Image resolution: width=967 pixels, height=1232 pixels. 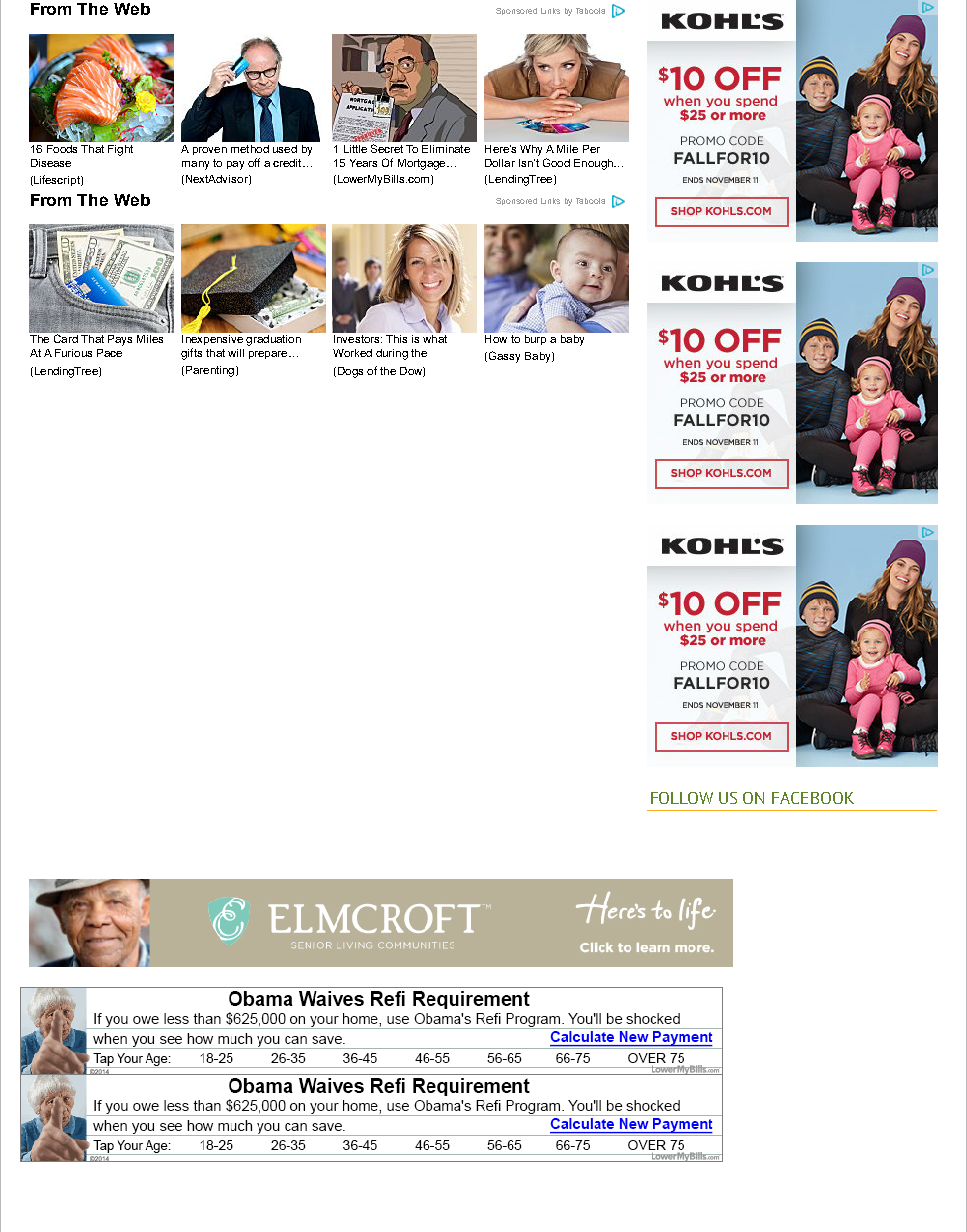 What do you see at coordinates (392, 354) in the screenshot?
I see `during` at bounding box center [392, 354].
